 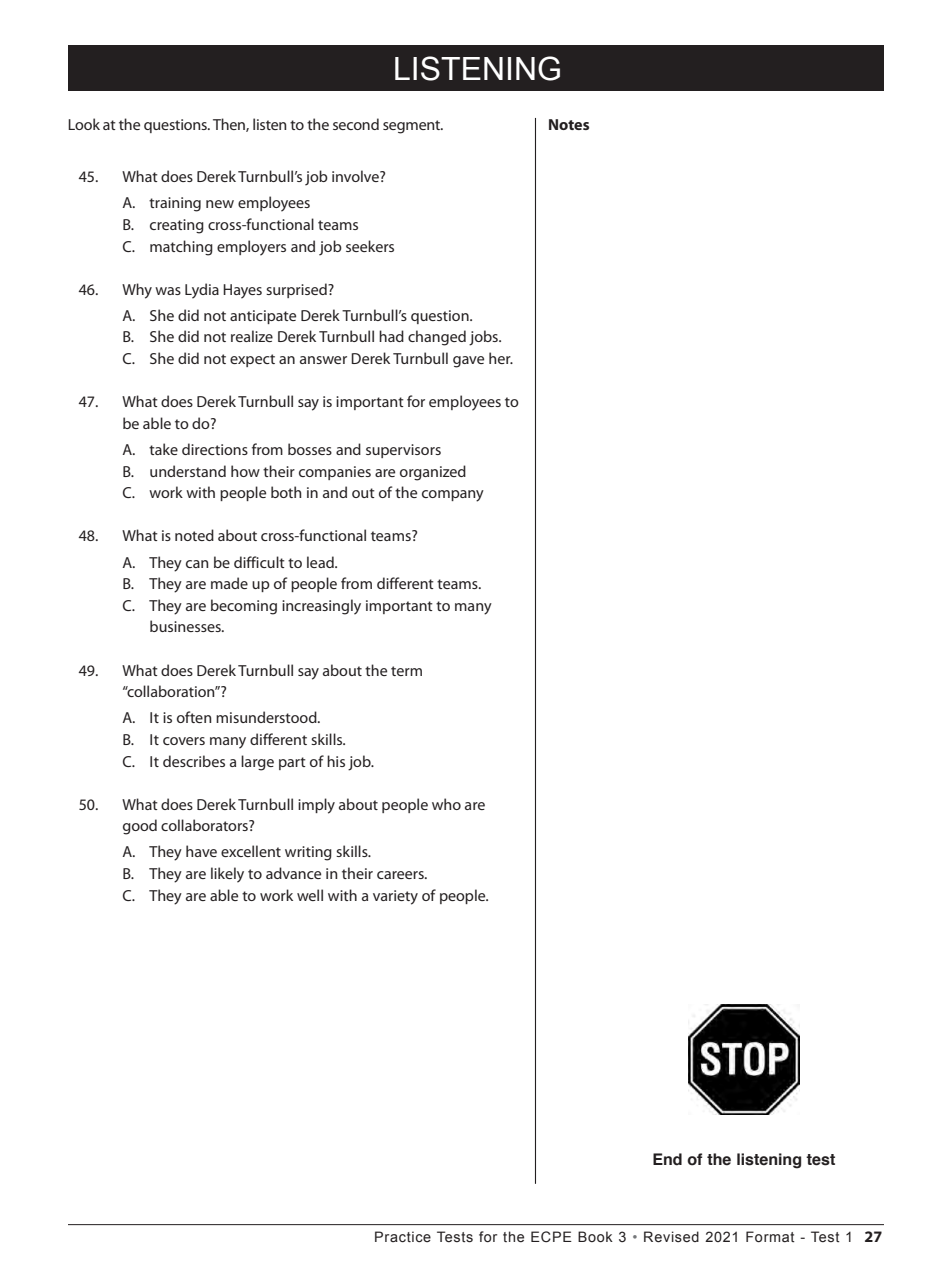 What do you see at coordinates (197, 564) in the page?
I see `can` at bounding box center [197, 564].
